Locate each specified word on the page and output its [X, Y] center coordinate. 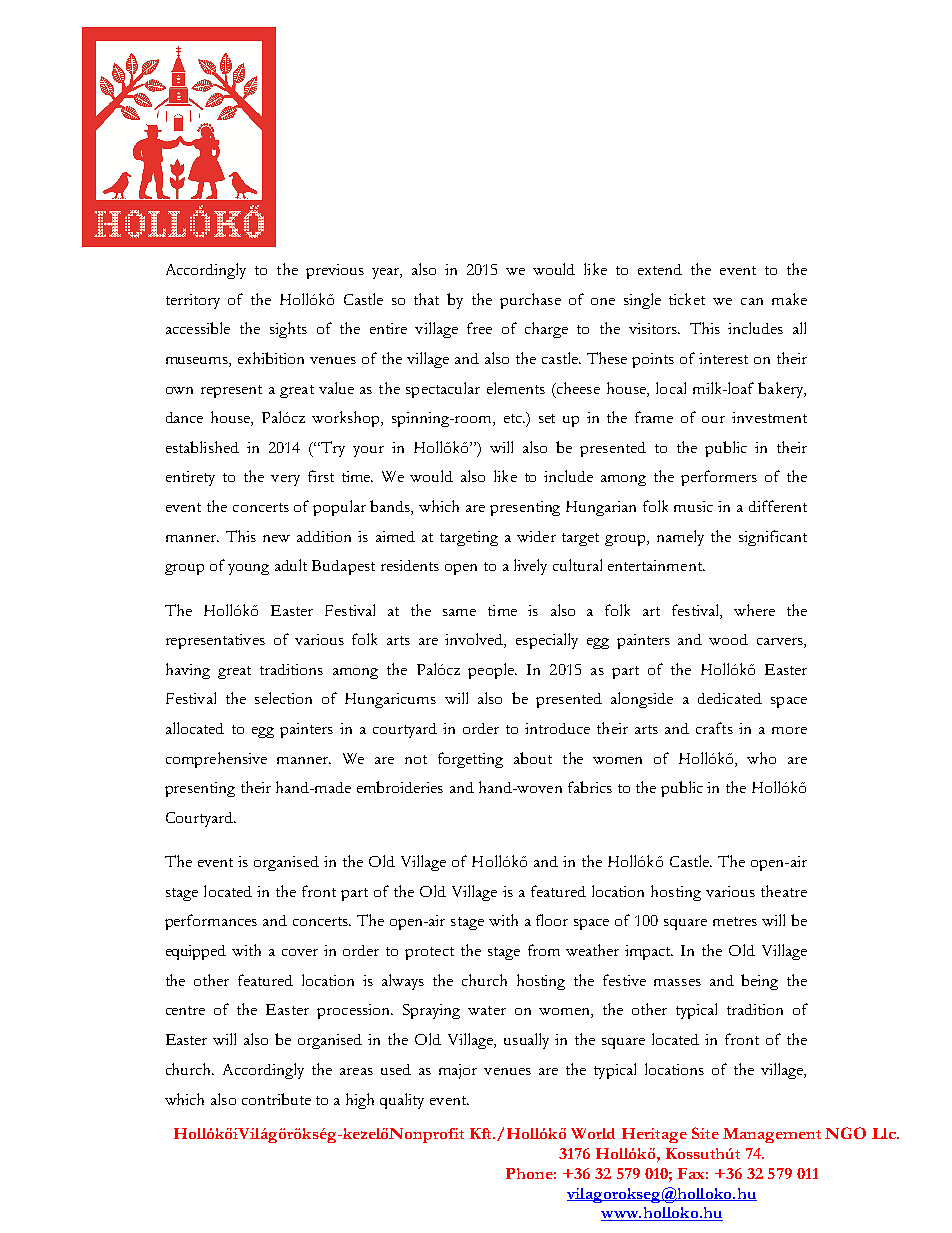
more [789, 730]
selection [283, 698]
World [593, 1133]
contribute [276, 1099]
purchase [530, 301]
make [789, 299]
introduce [557, 728]
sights [288, 330]
